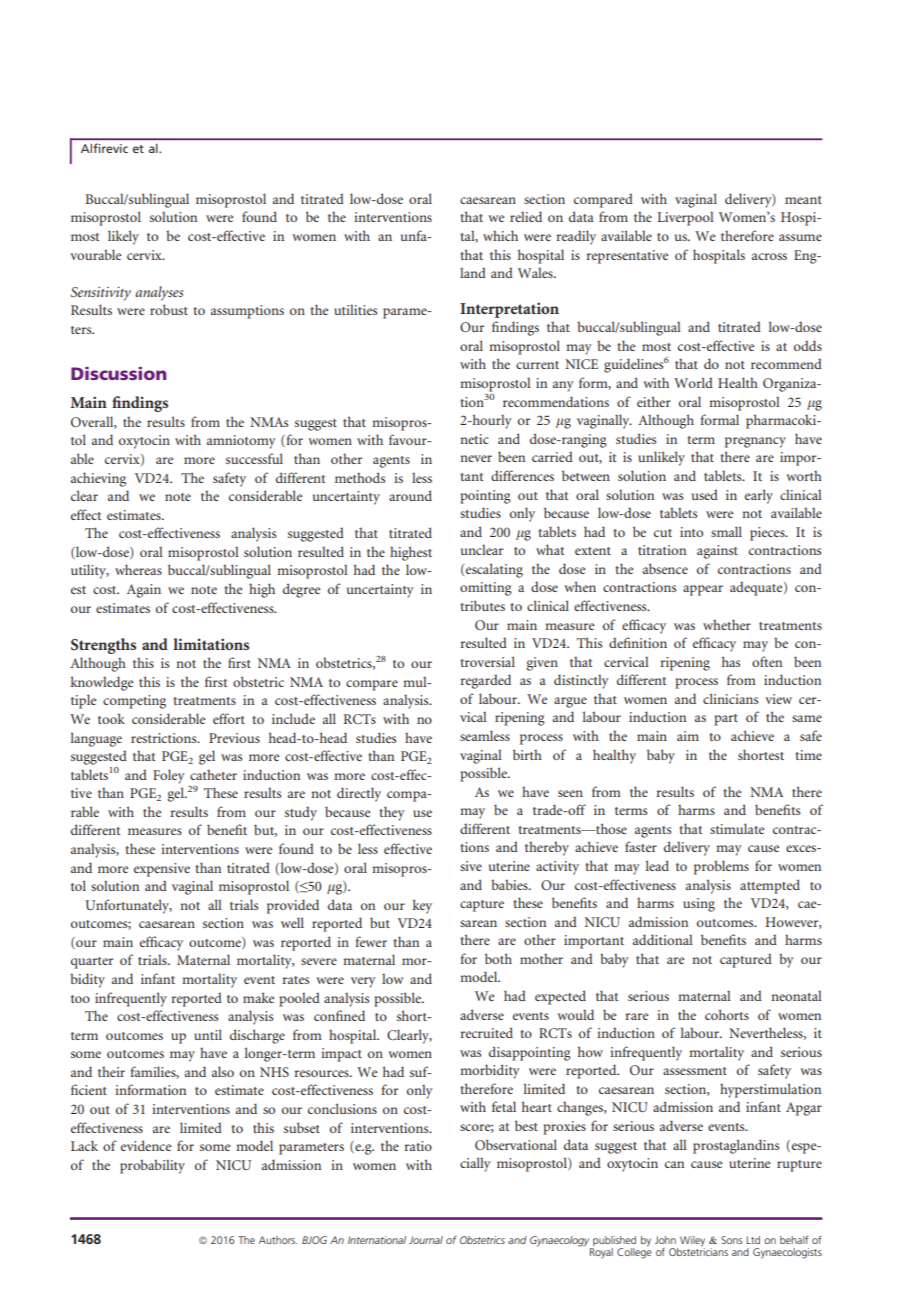 The height and width of the screenshot is (1308, 924). I want to click on using, so click(699, 905).
